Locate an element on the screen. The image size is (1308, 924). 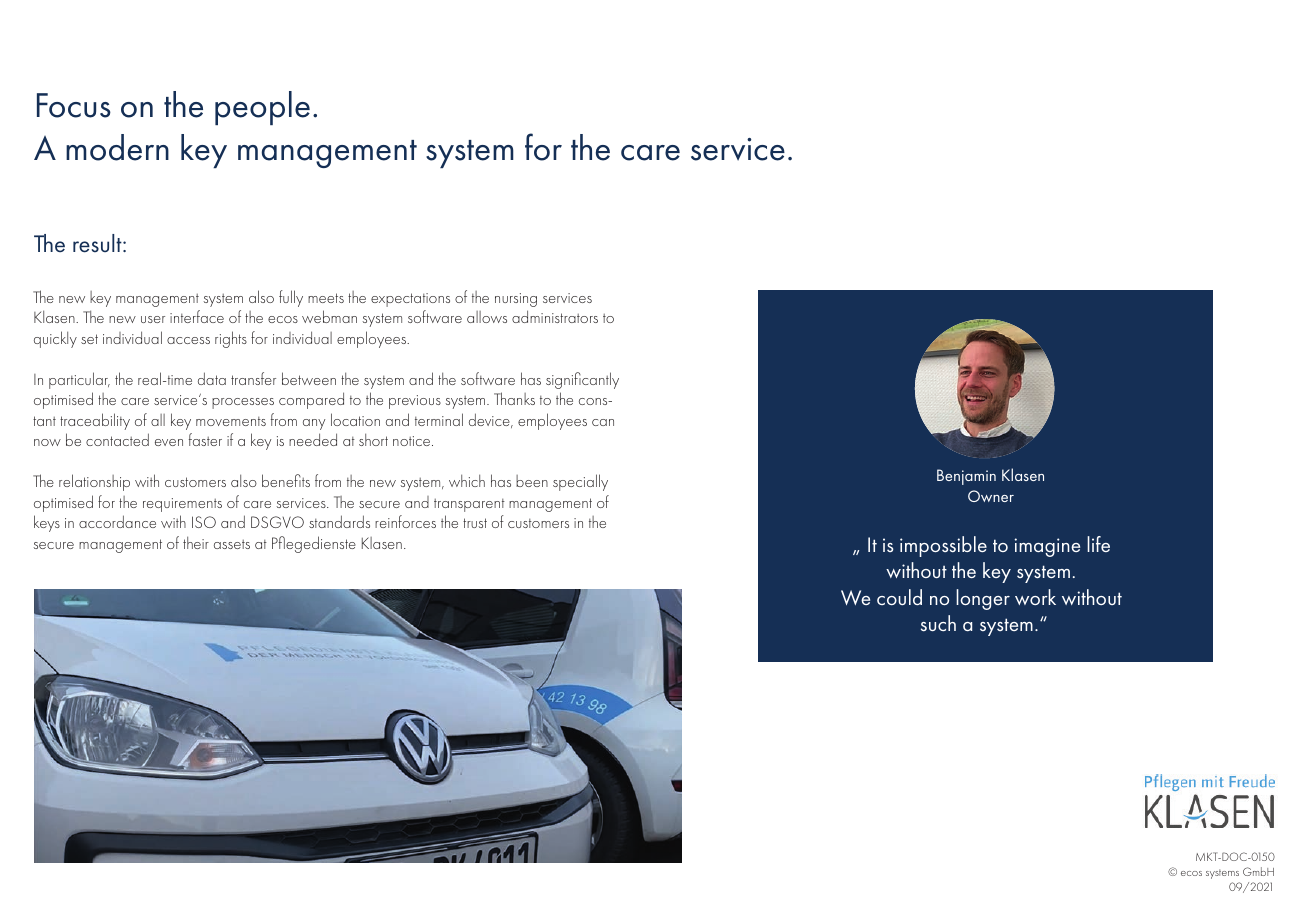
people is located at coordinates (262, 108).
